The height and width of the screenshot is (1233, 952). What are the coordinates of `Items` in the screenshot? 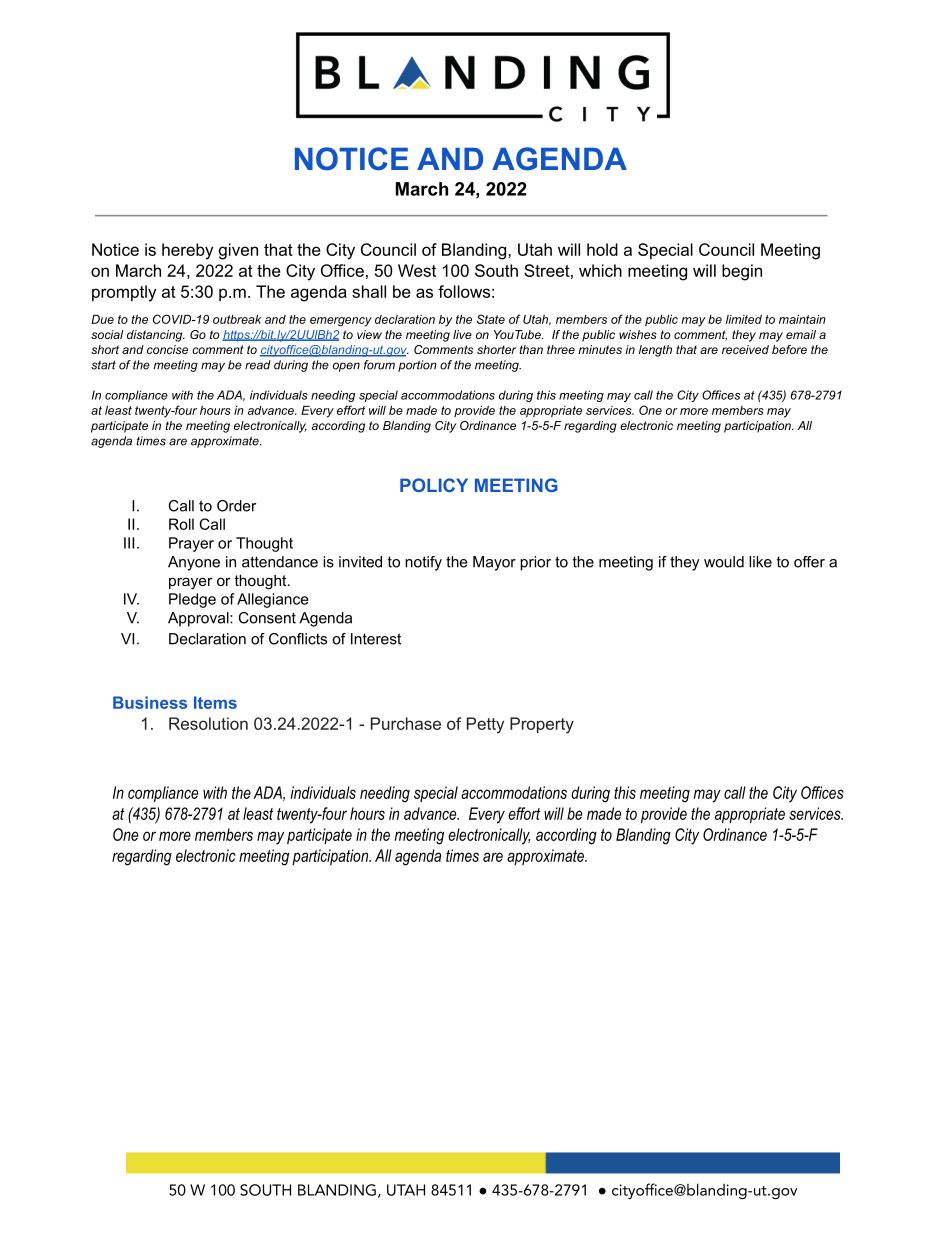 It's located at (215, 702).
